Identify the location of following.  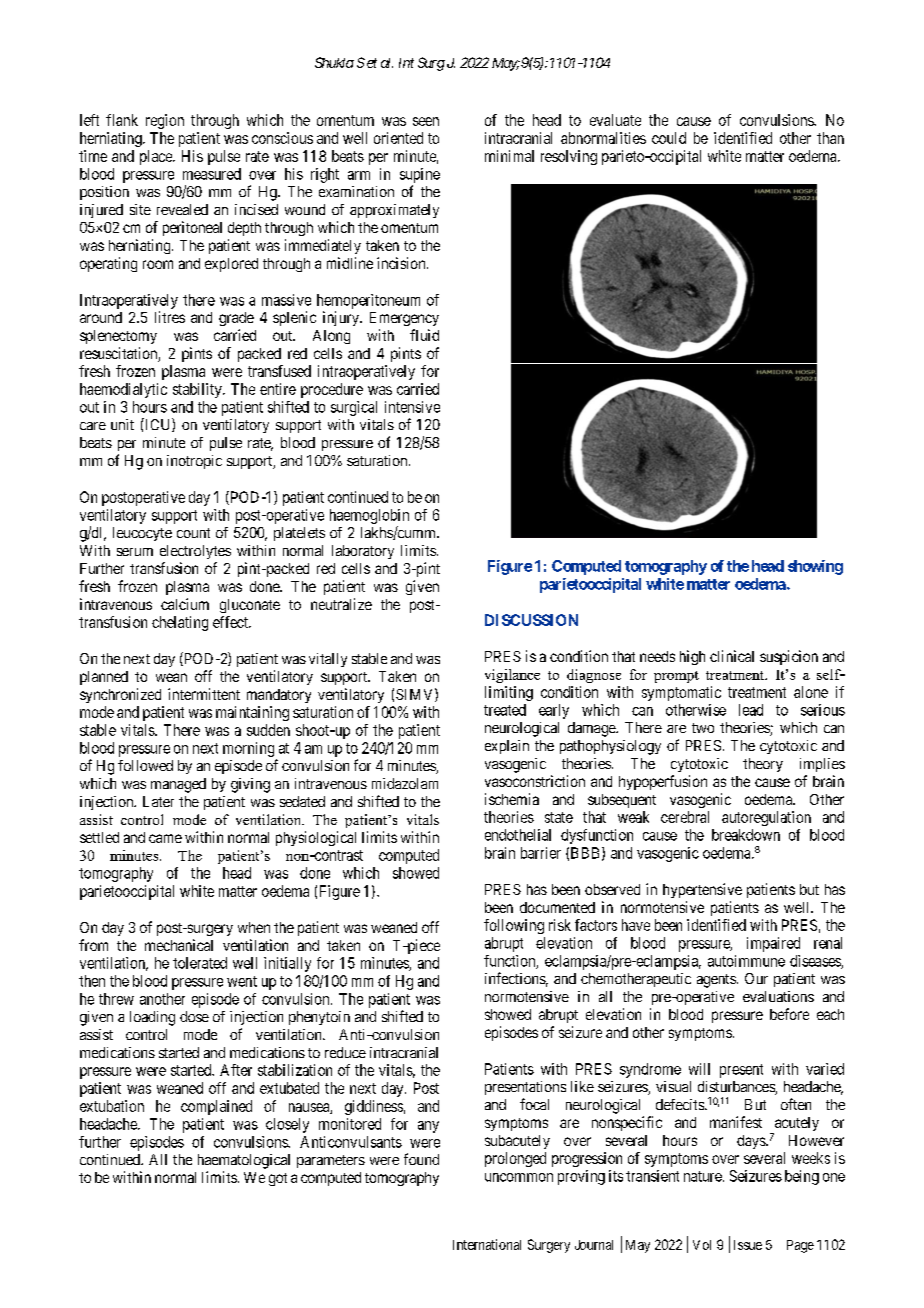
(514, 926).
